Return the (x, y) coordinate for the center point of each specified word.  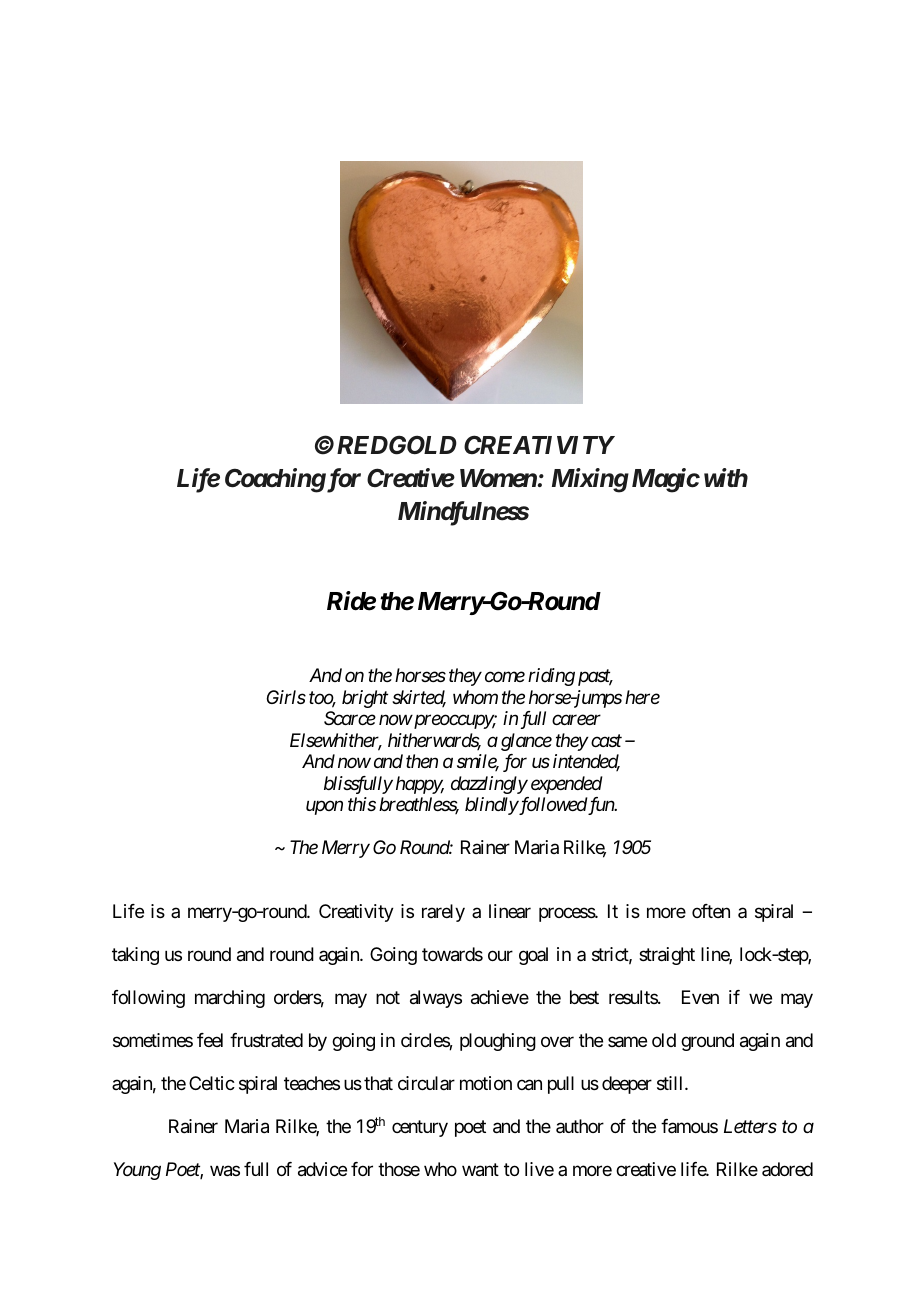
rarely (443, 913)
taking (135, 956)
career (576, 720)
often (711, 911)
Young (137, 1171)
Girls (286, 697)
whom (475, 697)
